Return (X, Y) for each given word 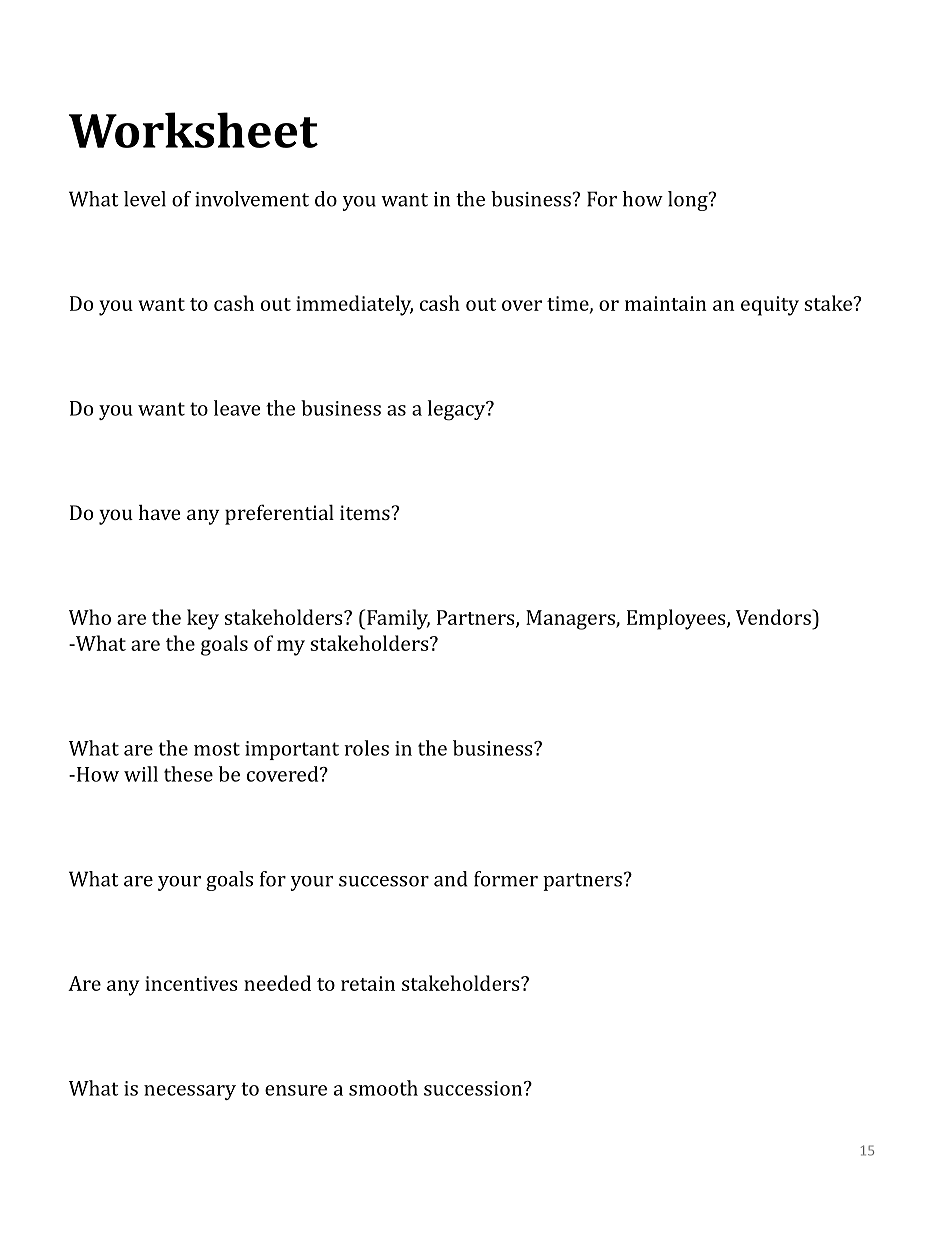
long (689, 201)
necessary (190, 1092)
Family (398, 619)
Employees (677, 619)
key (203, 619)
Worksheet (193, 130)
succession (474, 1088)
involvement (252, 199)
